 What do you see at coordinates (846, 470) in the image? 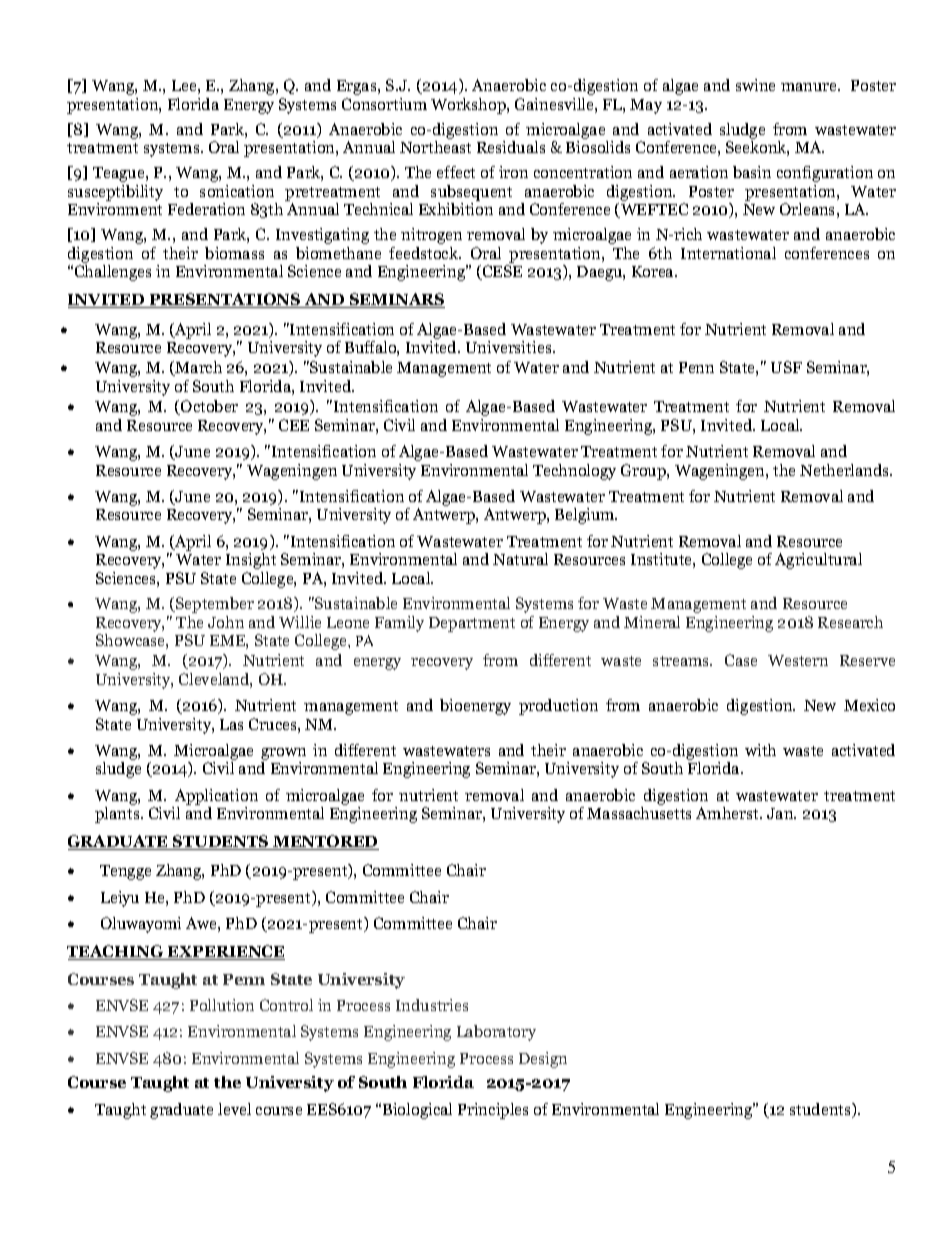
I see `Netherlands` at bounding box center [846, 470].
